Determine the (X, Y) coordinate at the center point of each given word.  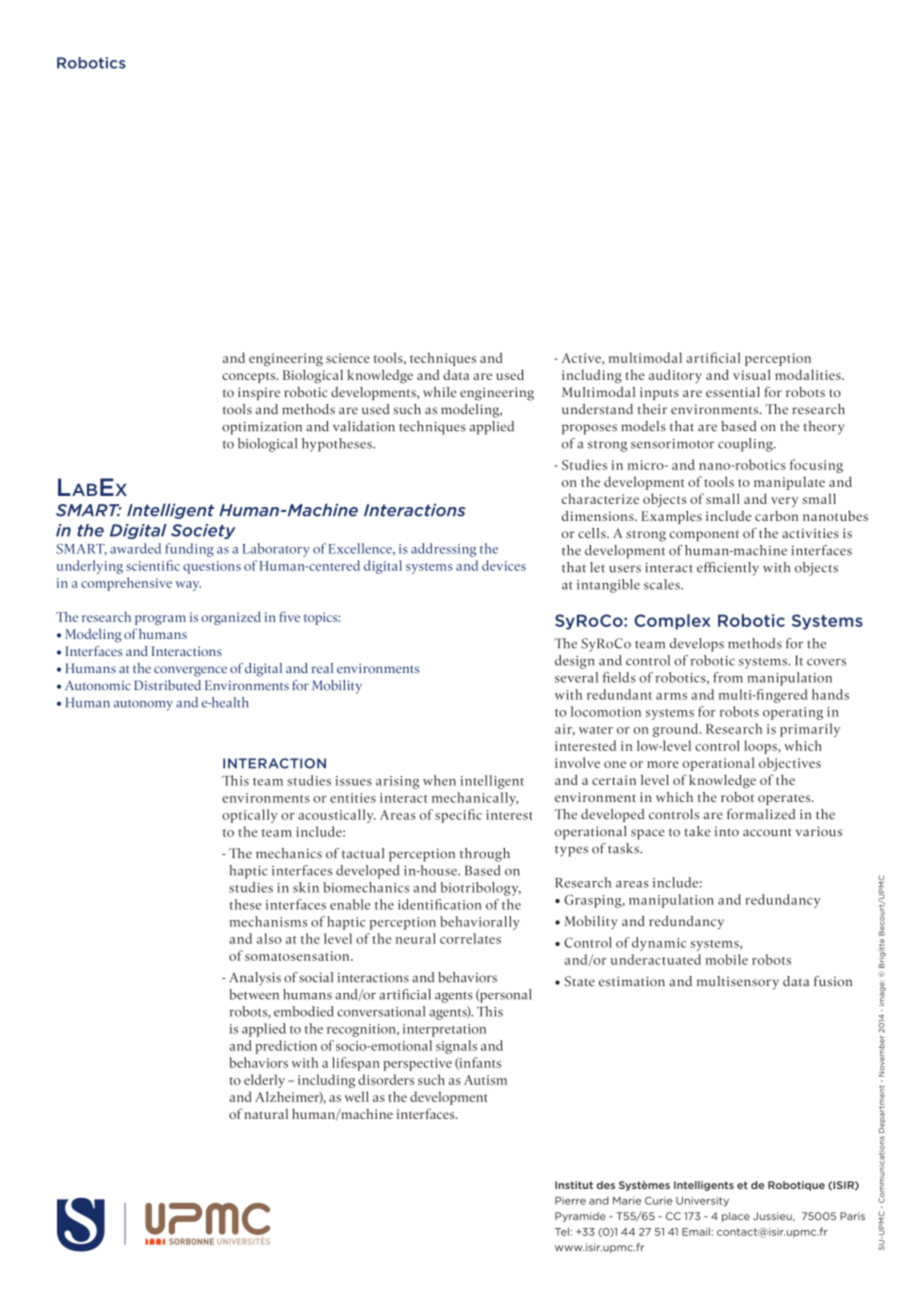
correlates (470, 938)
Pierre (570, 1201)
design (575, 662)
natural (266, 1114)
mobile (726, 959)
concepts (250, 377)
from (728, 677)
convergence (190, 671)
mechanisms (268, 921)
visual (752, 374)
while (440, 392)
